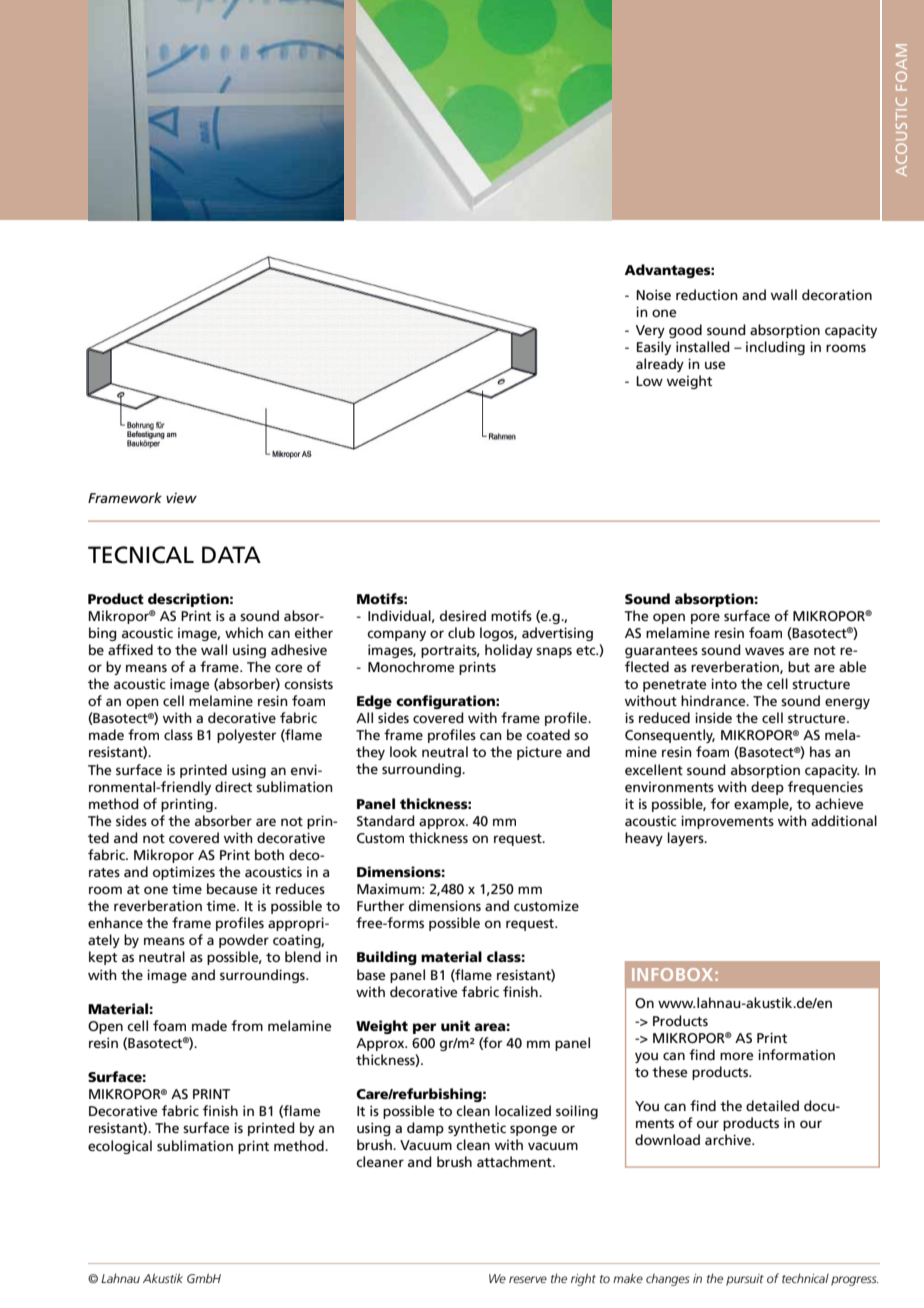  I want to click on including, so click(775, 348).
